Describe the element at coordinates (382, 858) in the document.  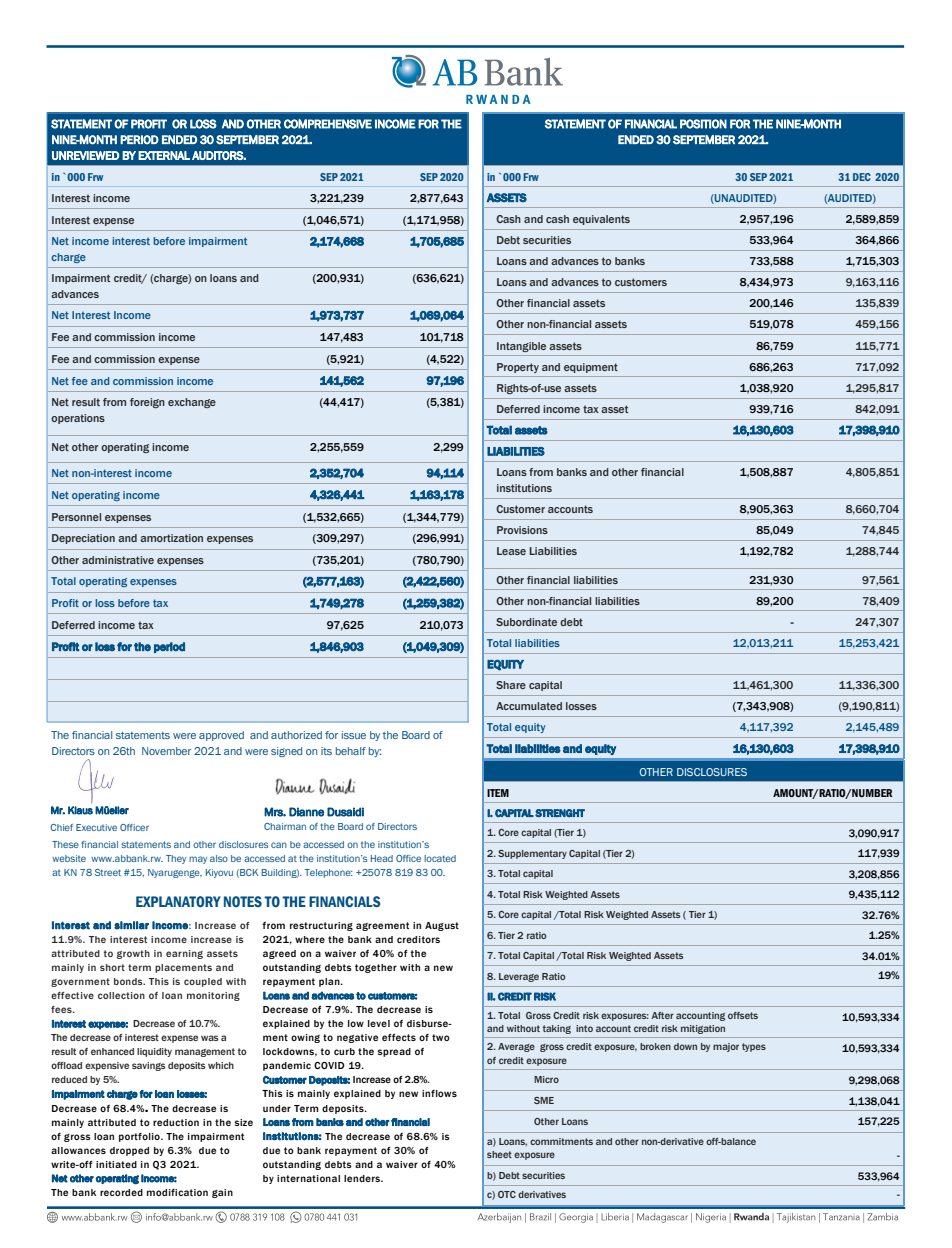
I see `Head` at that location.
